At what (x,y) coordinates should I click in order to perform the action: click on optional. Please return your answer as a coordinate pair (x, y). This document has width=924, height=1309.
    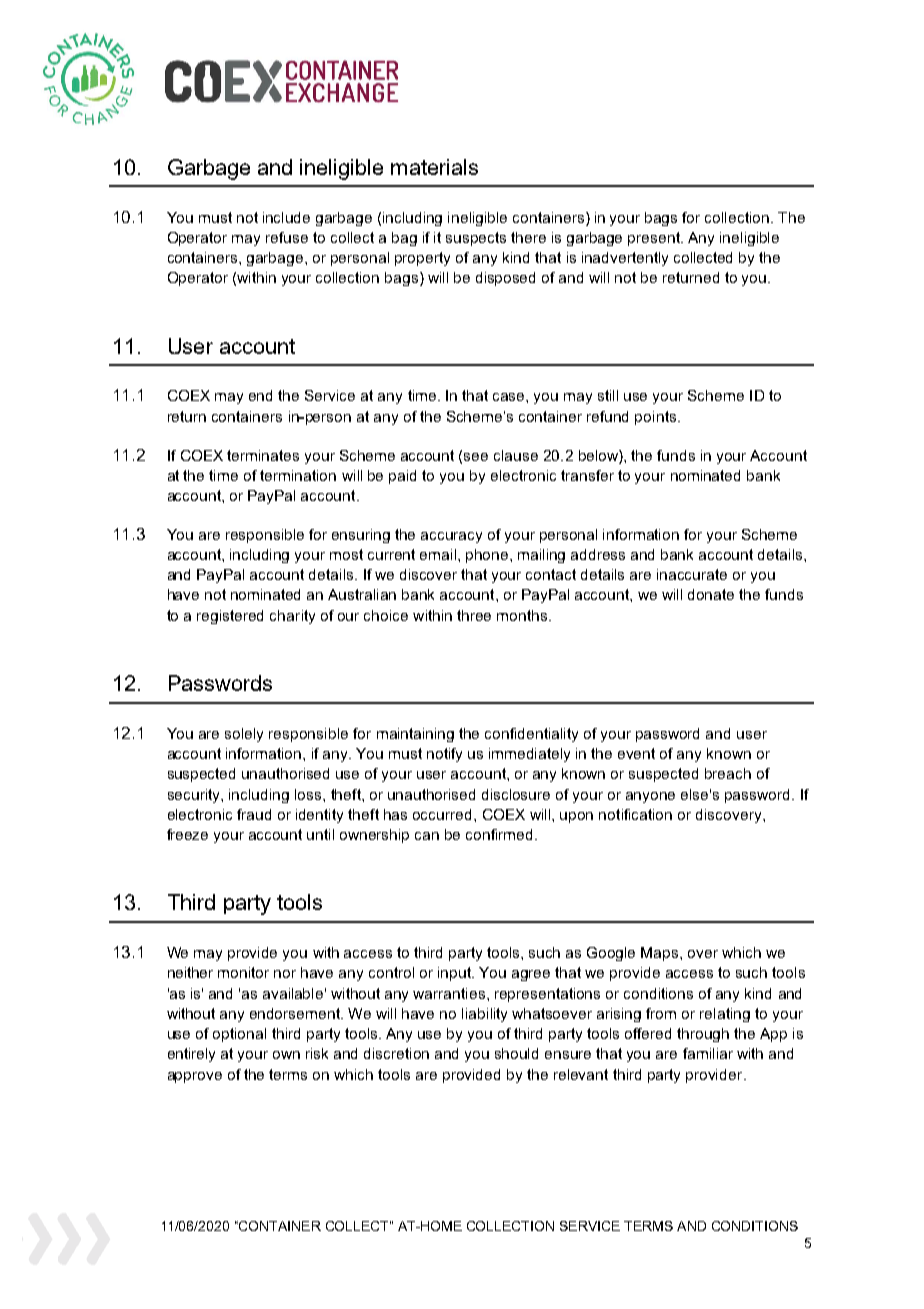
    Looking at the image, I should click on (239, 1035).
